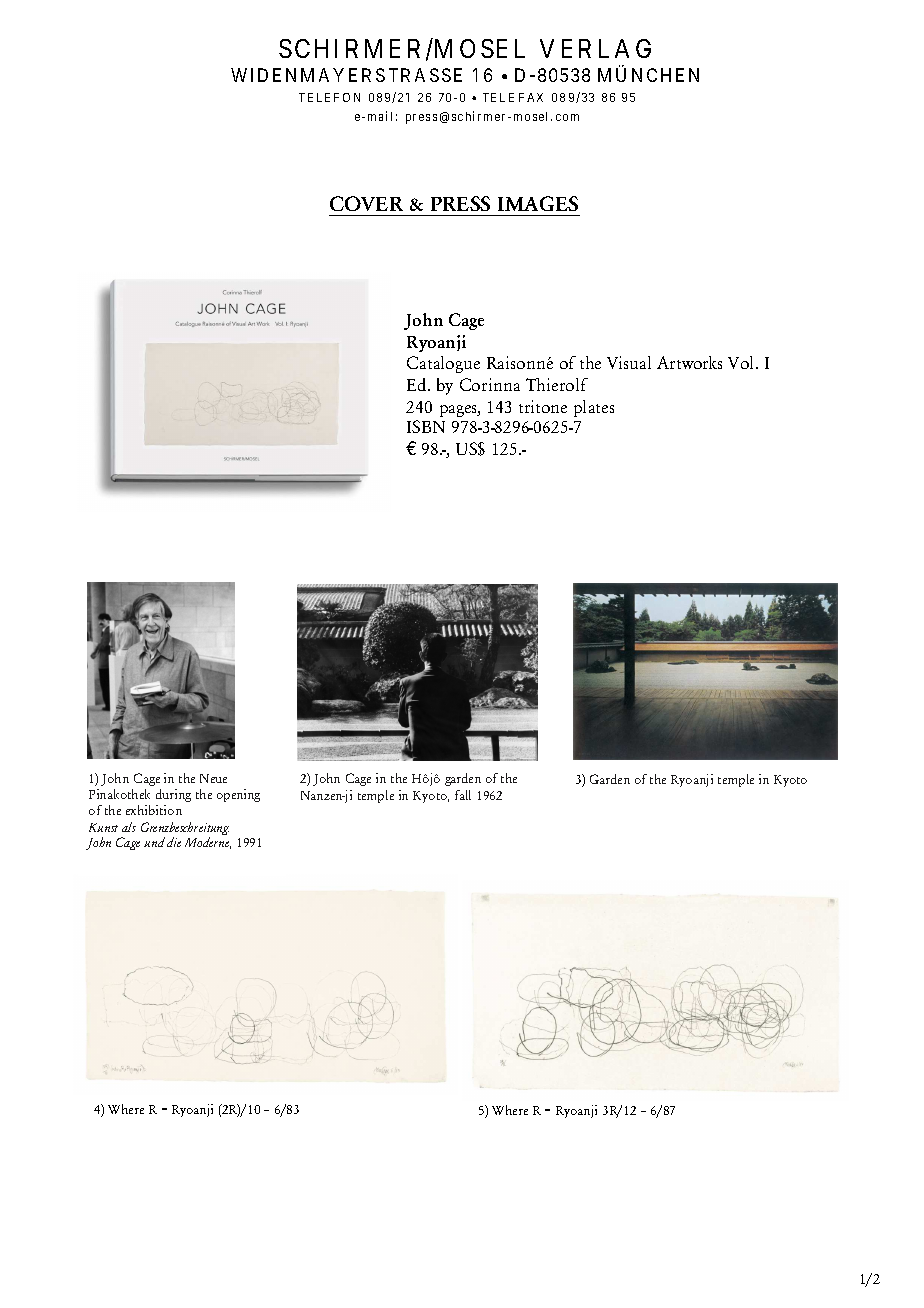 This document has width=924, height=1308. Describe the element at coordinates (595, 48) in the document. I see `VERLAG` at that location.
